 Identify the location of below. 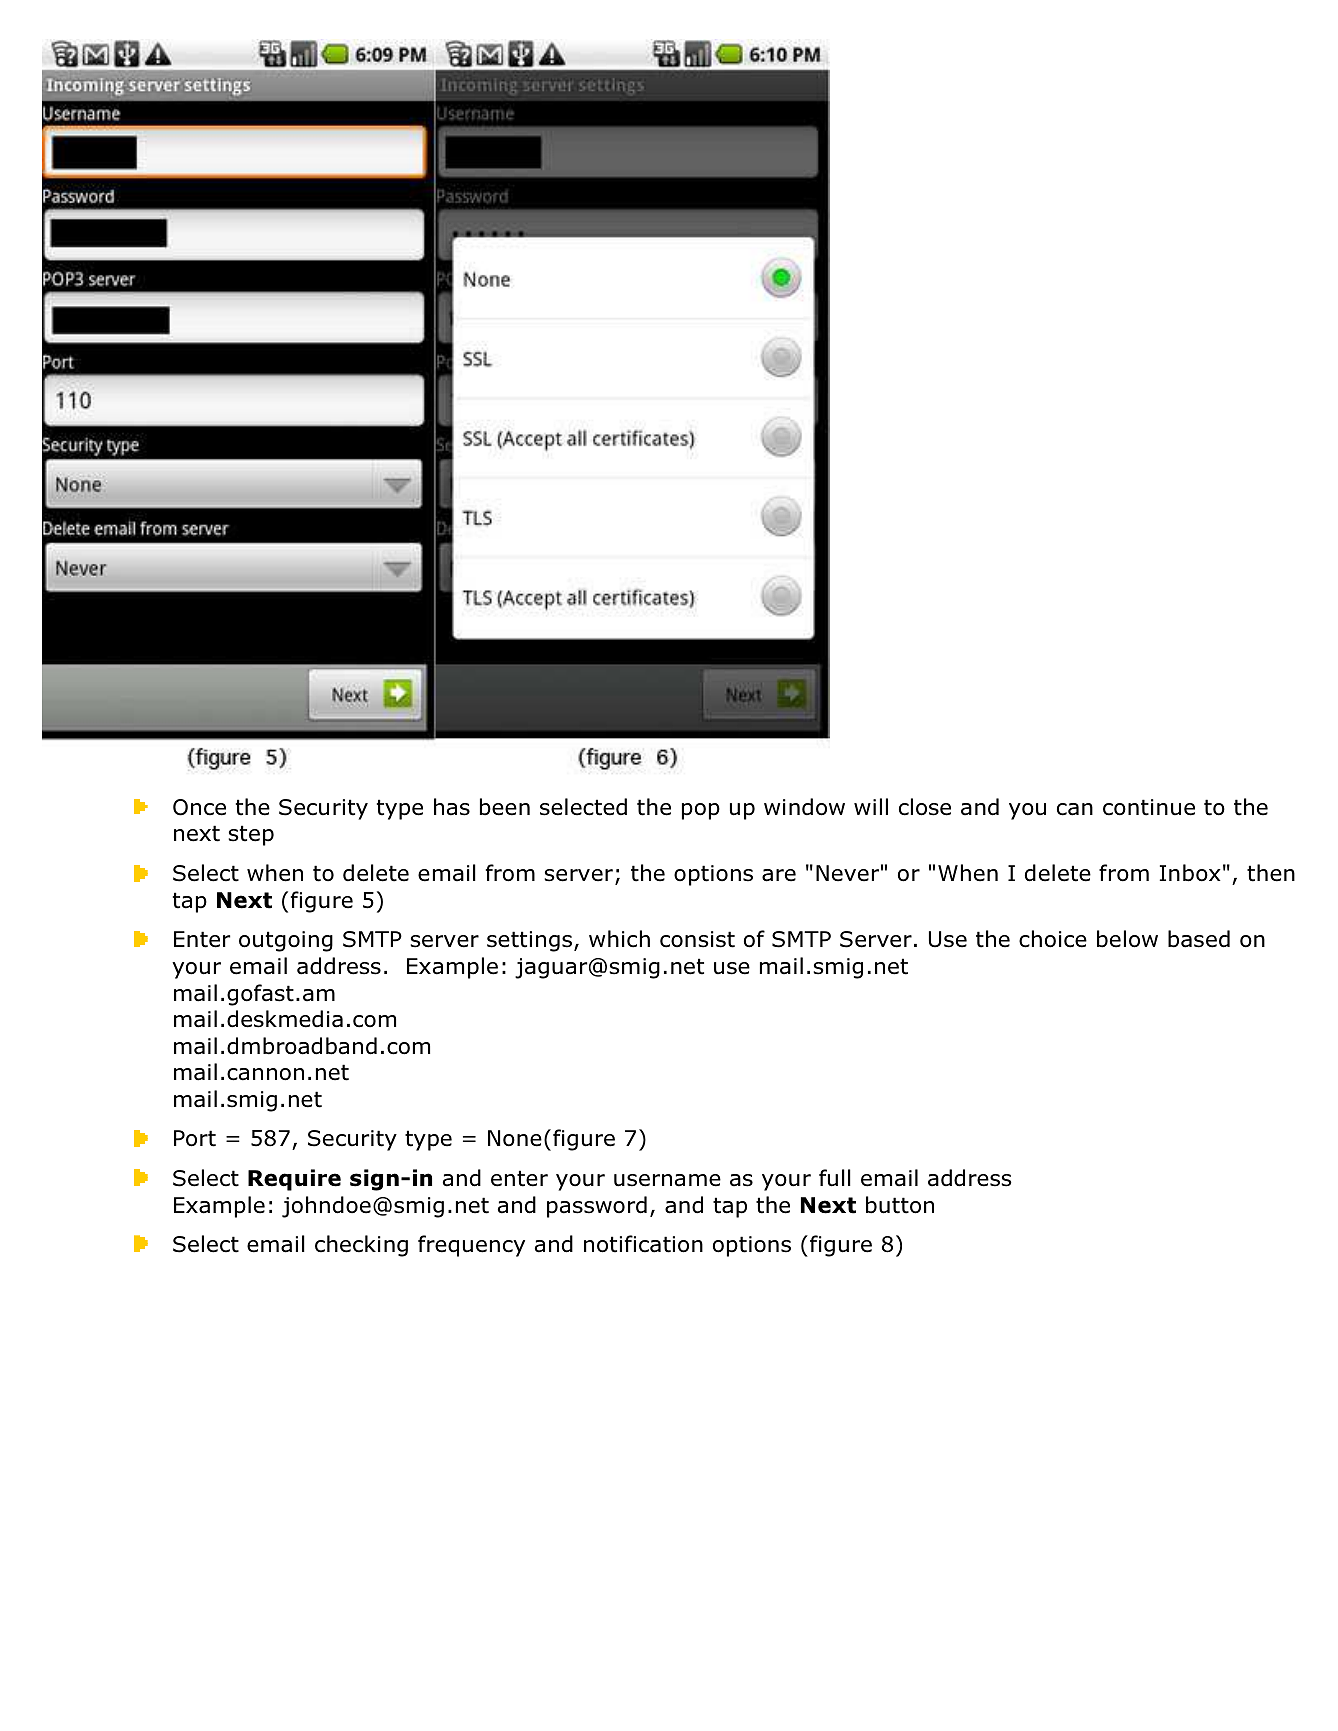
(1127, 939).
